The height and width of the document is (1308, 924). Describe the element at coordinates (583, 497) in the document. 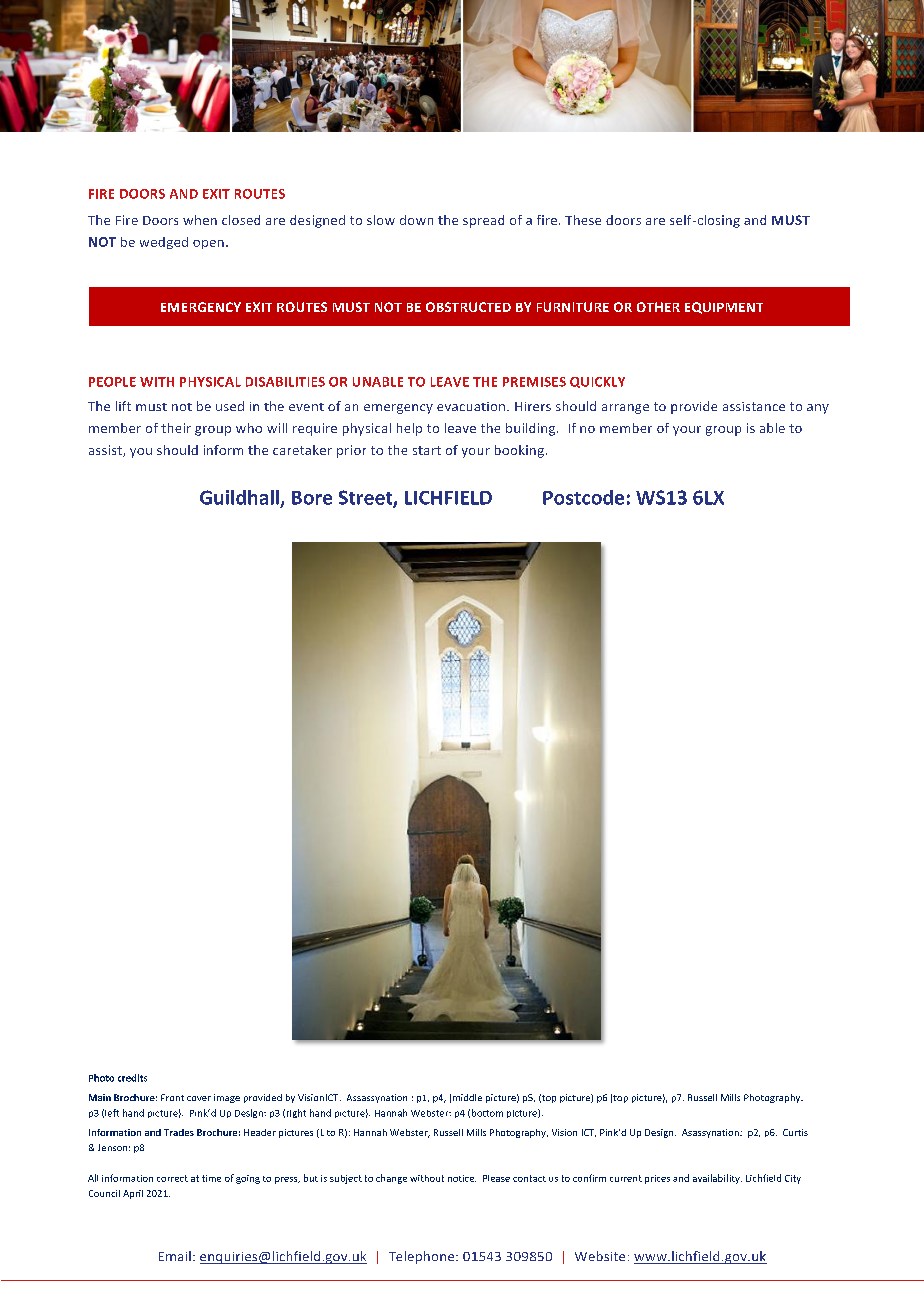

I see `Postcode` at that location.
